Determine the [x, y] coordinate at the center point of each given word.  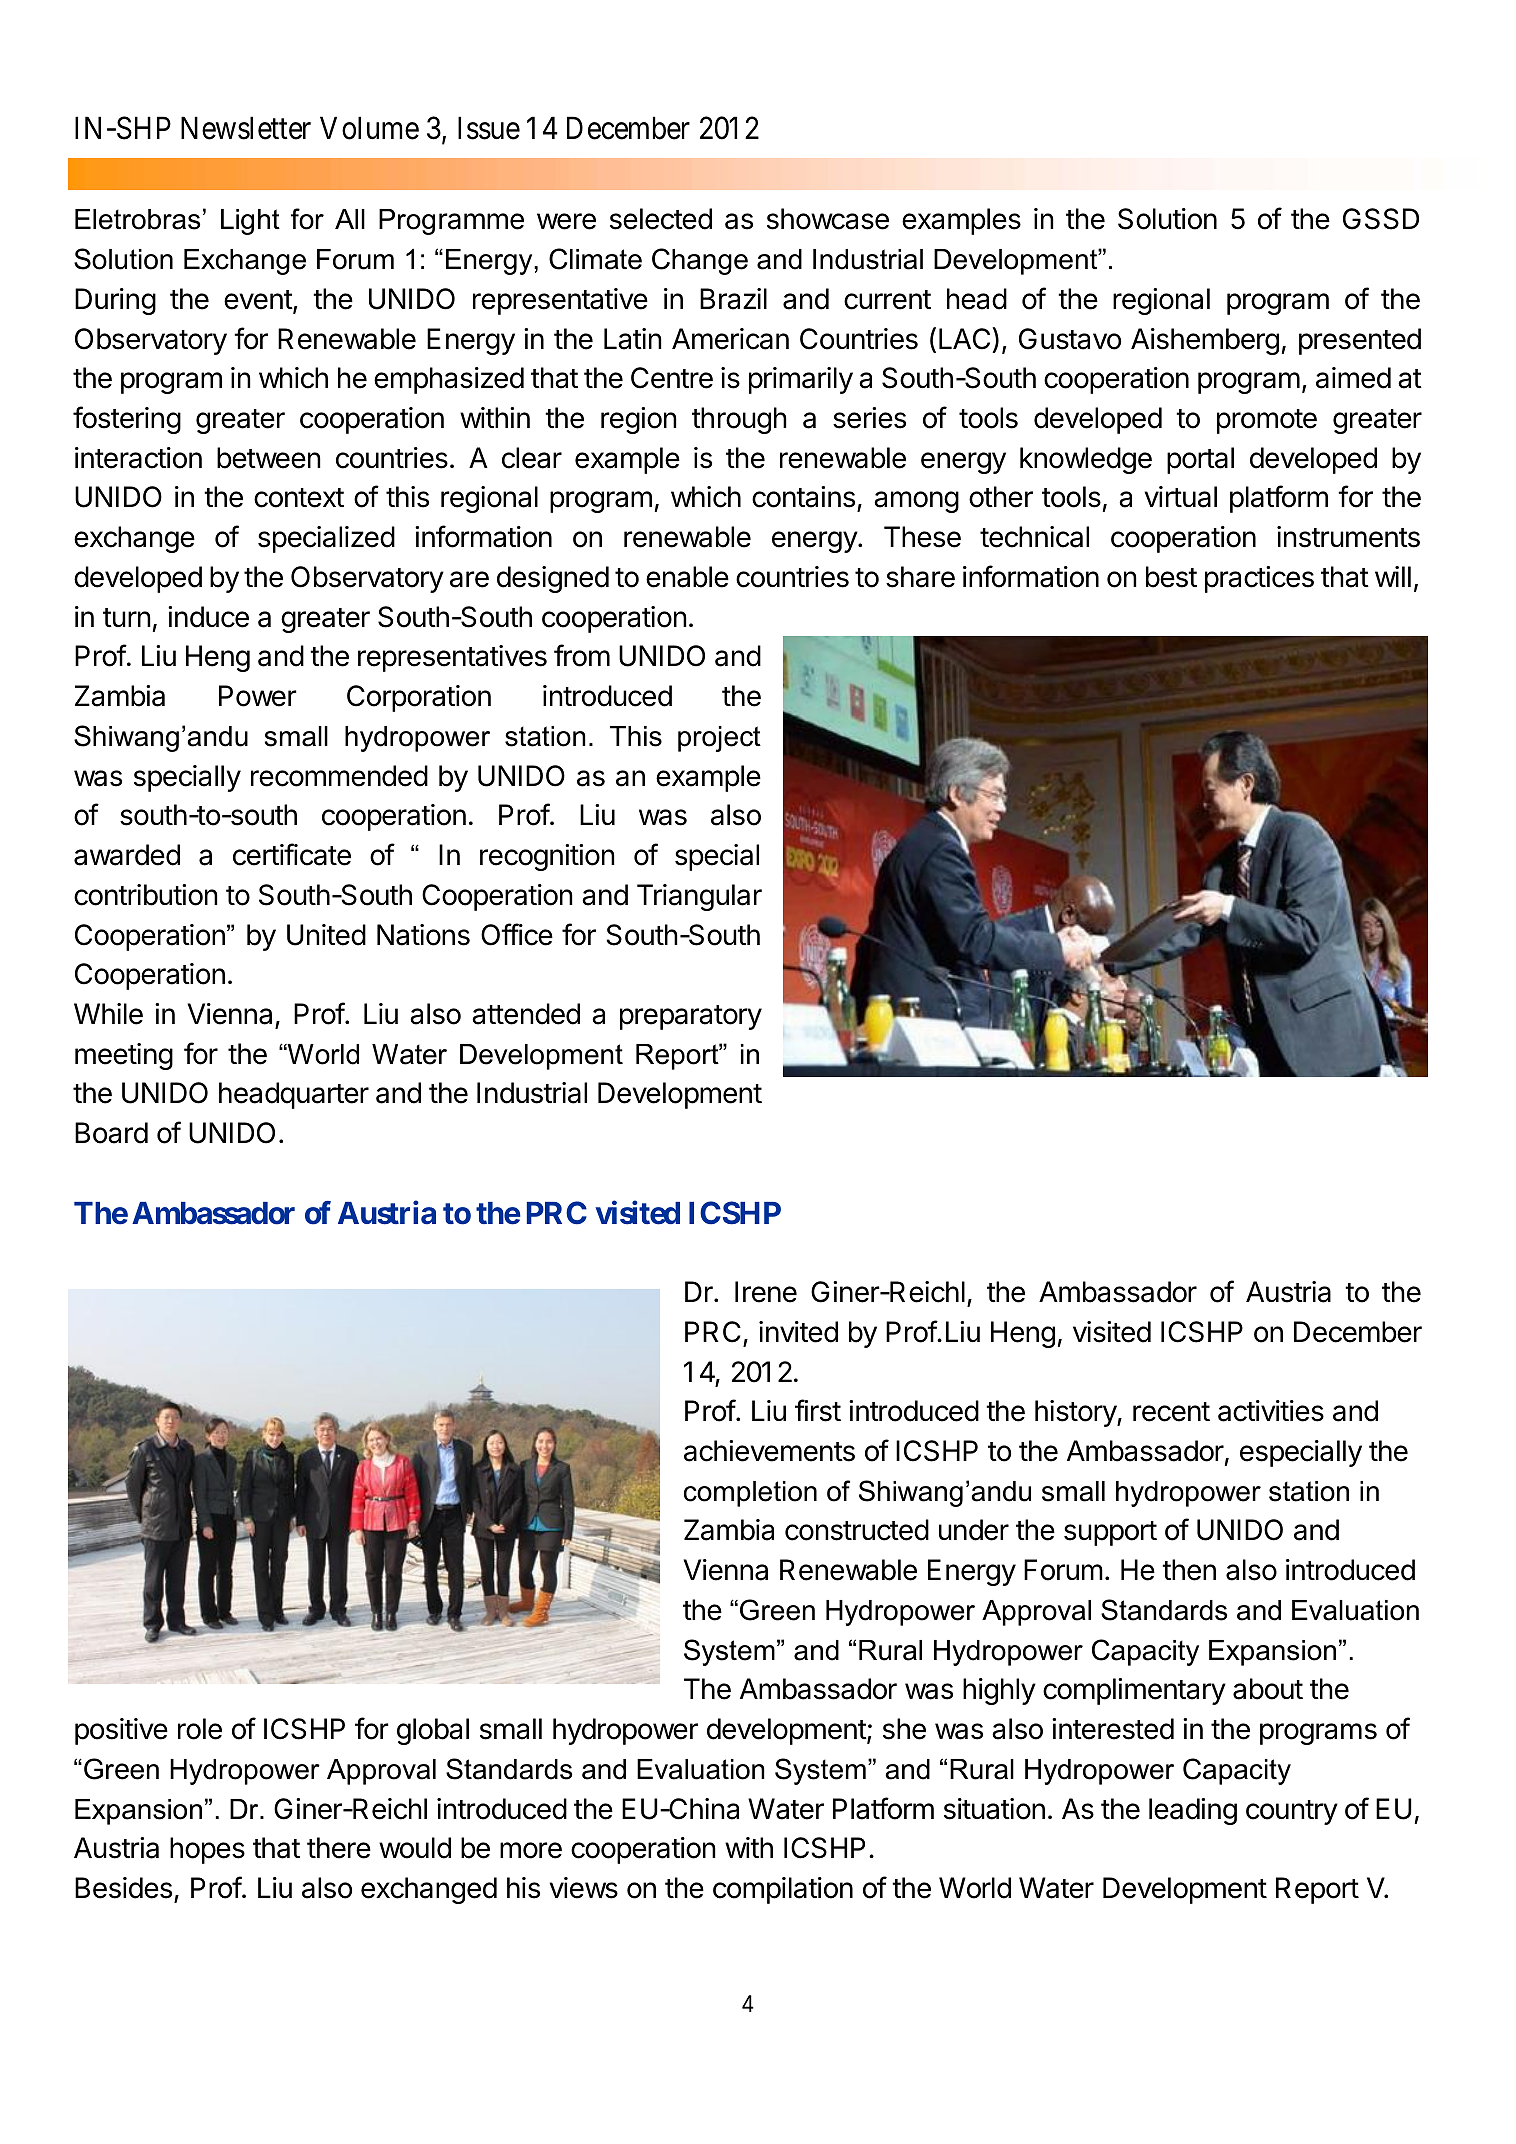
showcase [828, 219]
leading [1193, 1811]
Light [250, 222]
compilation [783, 1890]
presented [1360, 341]
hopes [207, 1850]
